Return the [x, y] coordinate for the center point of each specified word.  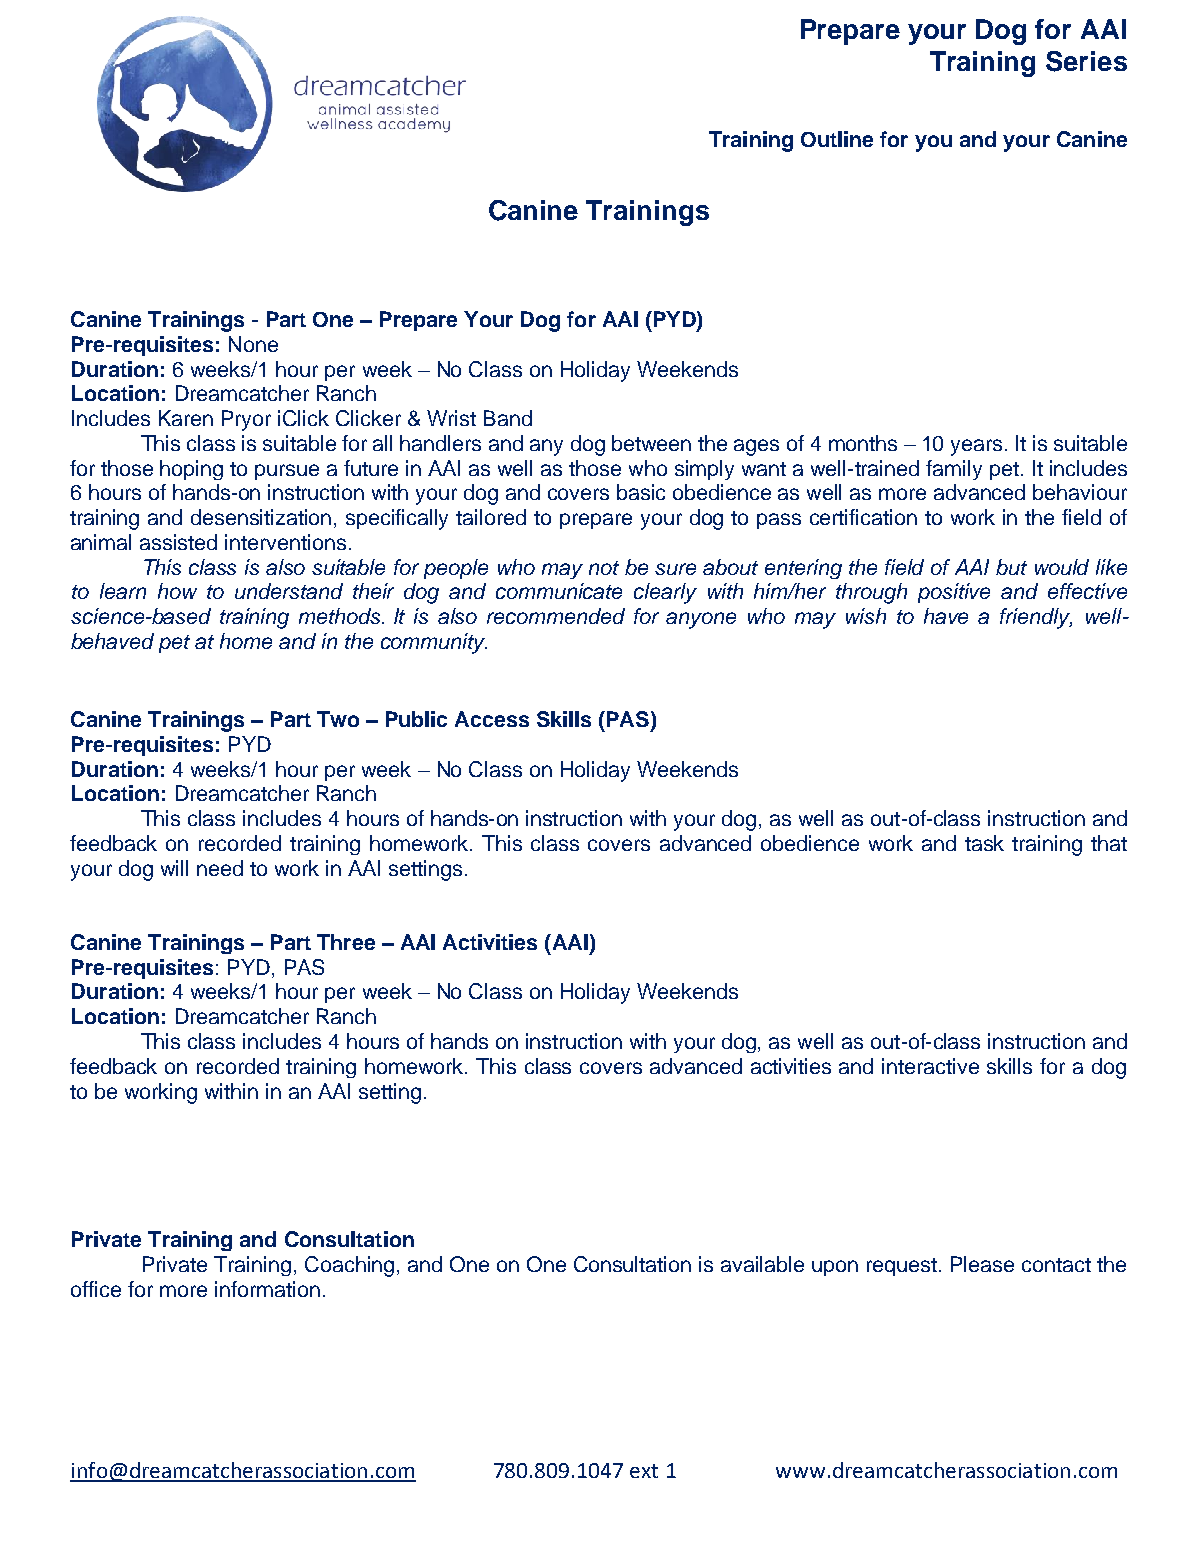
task [984, 843]
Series [1086, 61]
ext [644, 1471]
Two [338, 719]
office [96, 1289]
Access [492, 719]
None [253, 344]
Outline [837, 139]
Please [982, 1264]
